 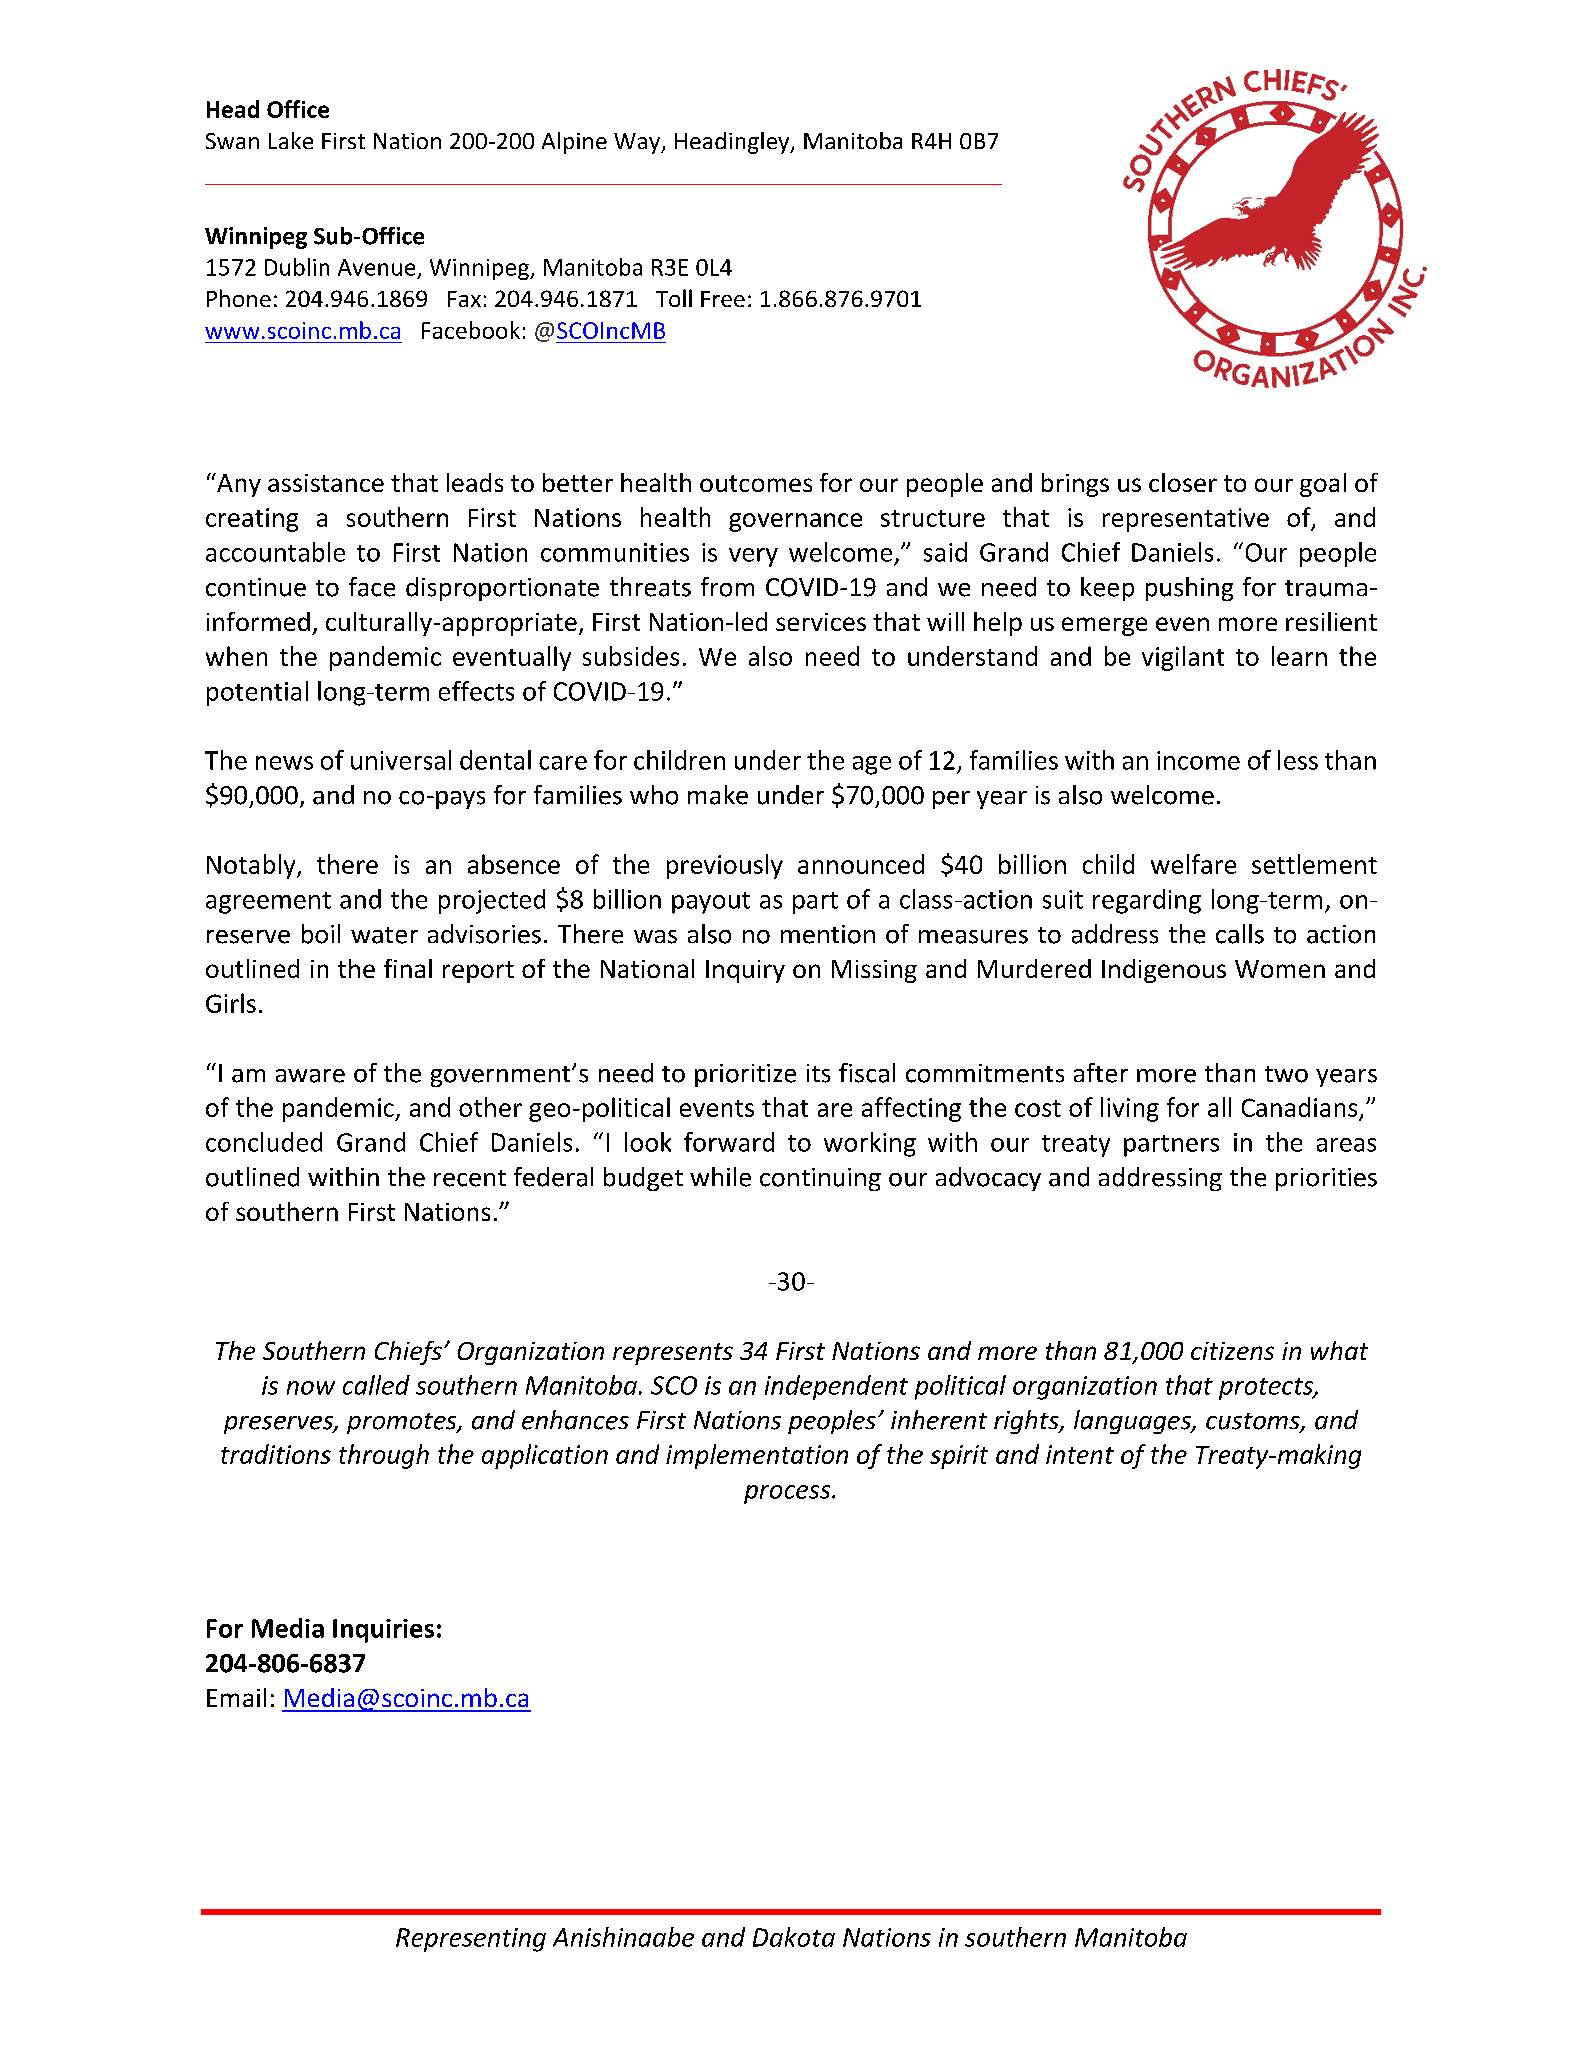 I want to click on intent, so click(x=1080, y=1454).
